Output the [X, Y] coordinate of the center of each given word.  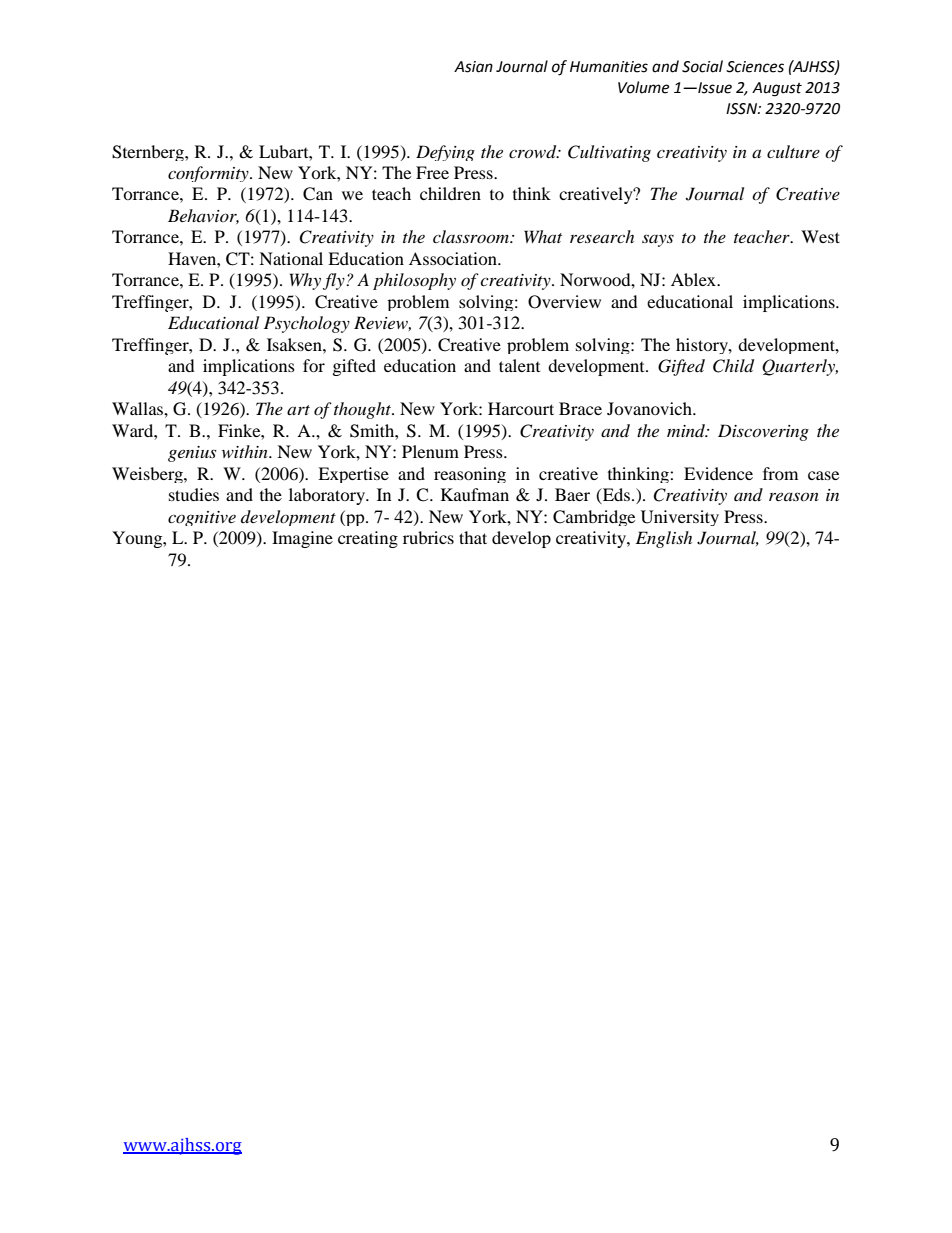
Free [432, 172]
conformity [209, 174]
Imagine [302, 539]
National [291, 258]
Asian [473, 67]
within [246, 451]
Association [454, 258]
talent [519, 365]
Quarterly [800, 367]
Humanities [609, 67]
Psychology [307, 324]
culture [793, 151]
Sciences [755, 67]
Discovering [763, 432]
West [820, 236]
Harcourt [521, 408]
